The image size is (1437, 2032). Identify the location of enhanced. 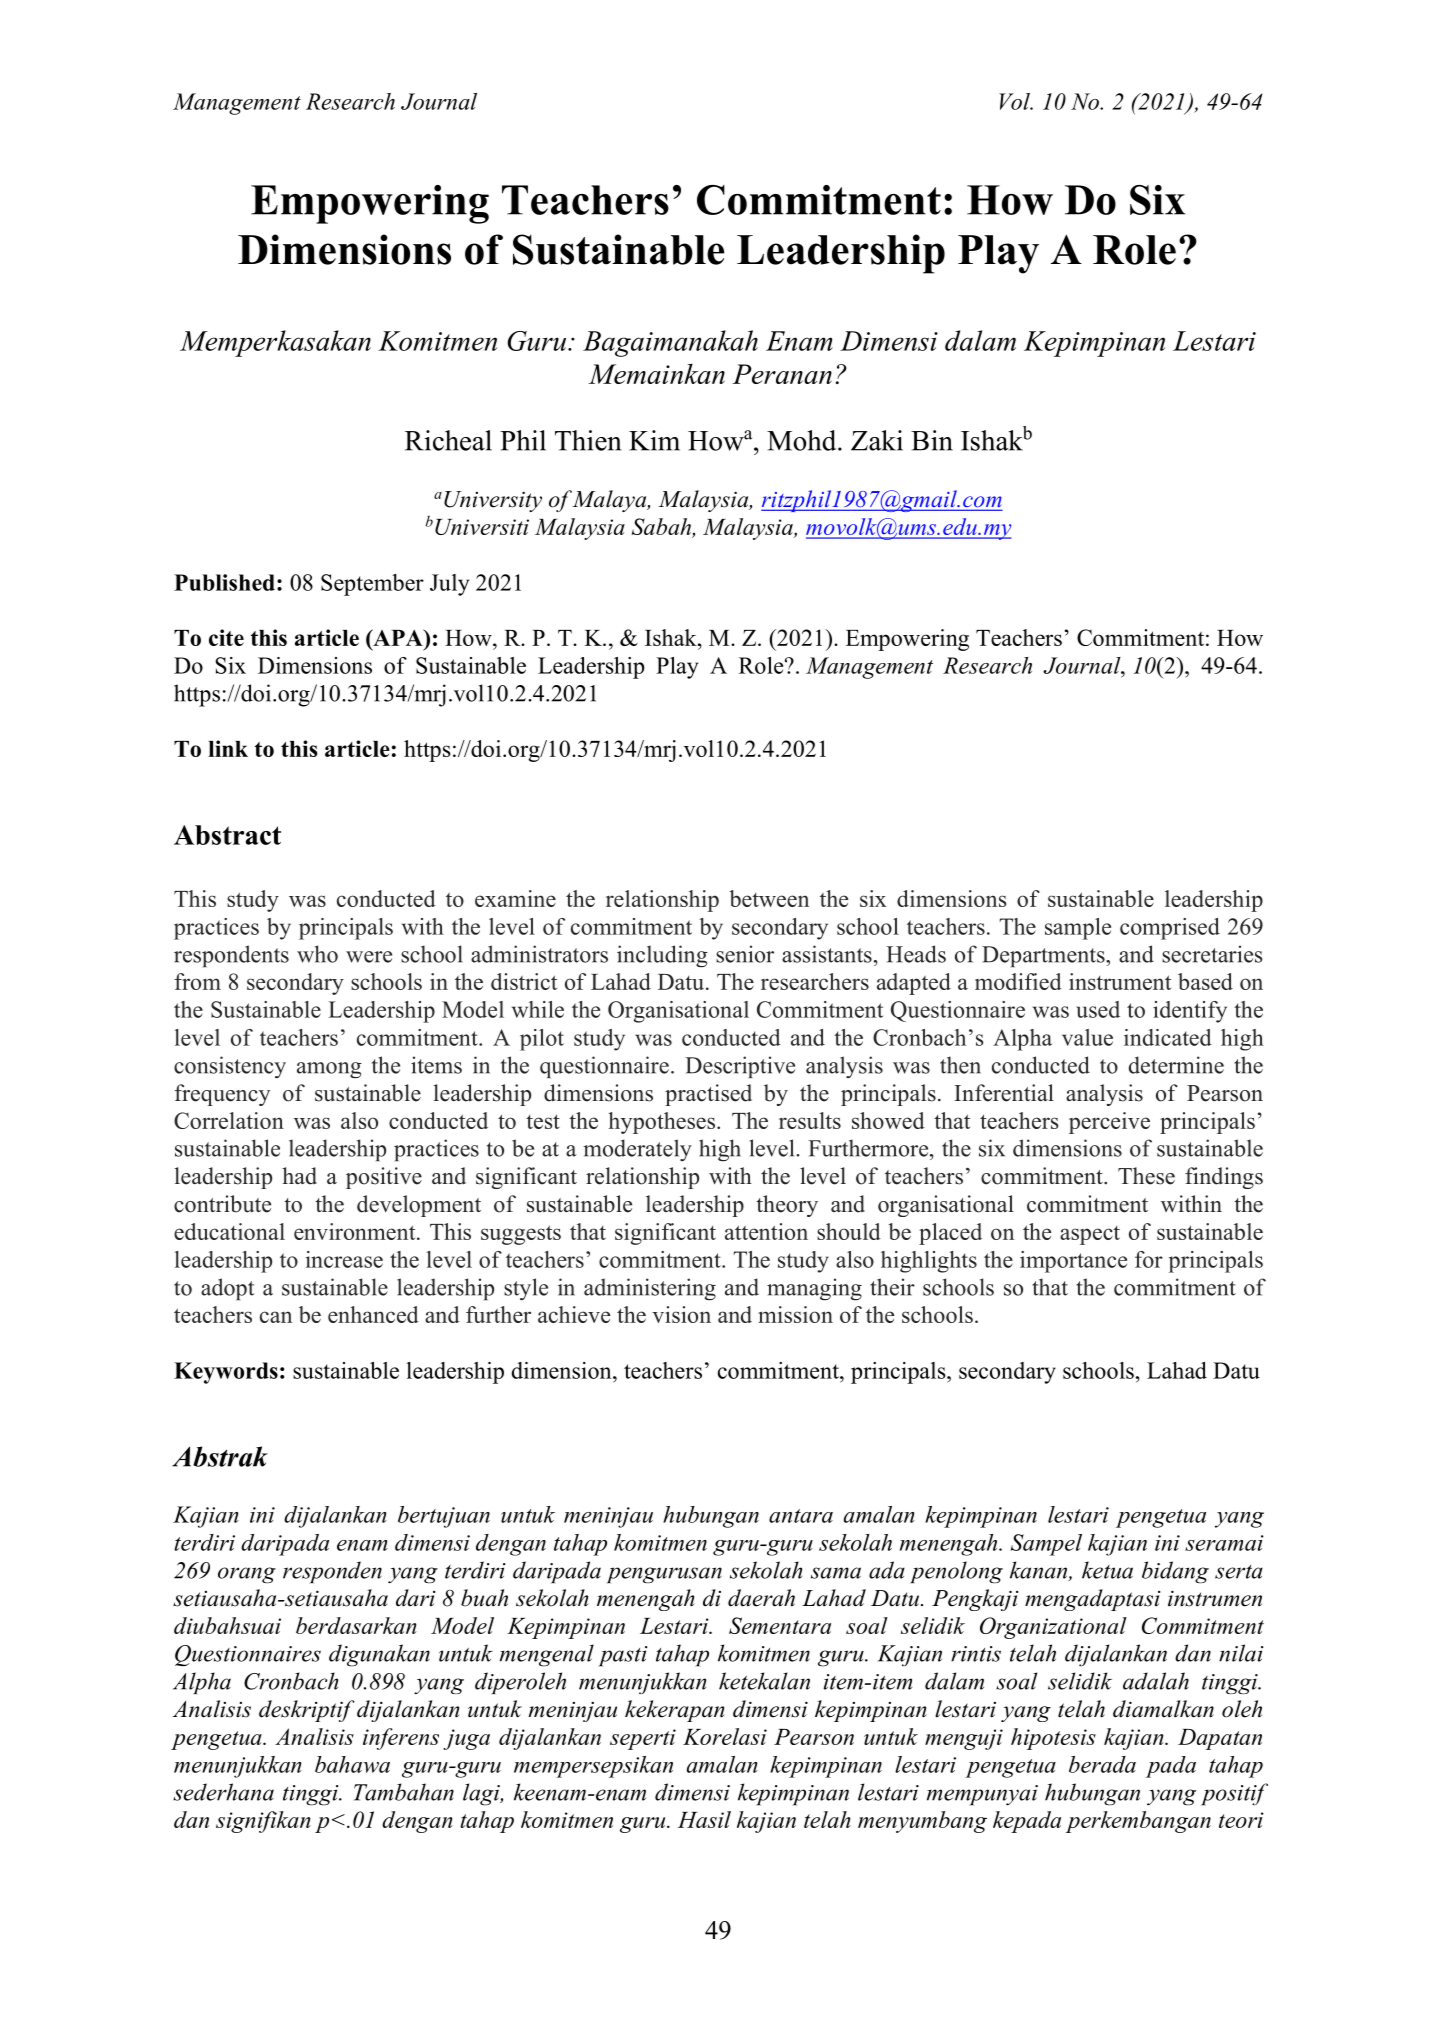
(373, 1314).
